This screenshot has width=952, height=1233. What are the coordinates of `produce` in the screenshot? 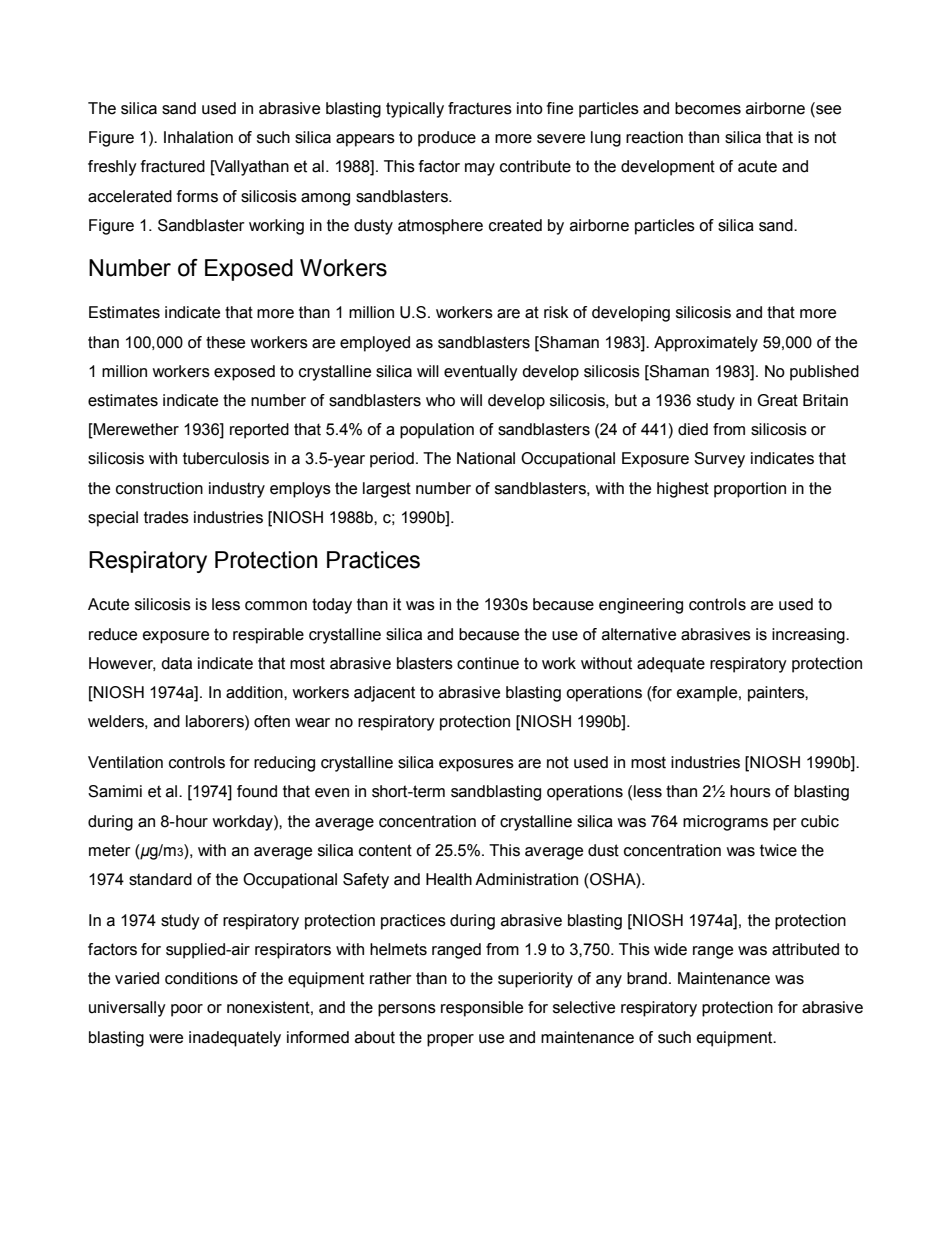 It's located at (447, 139).
